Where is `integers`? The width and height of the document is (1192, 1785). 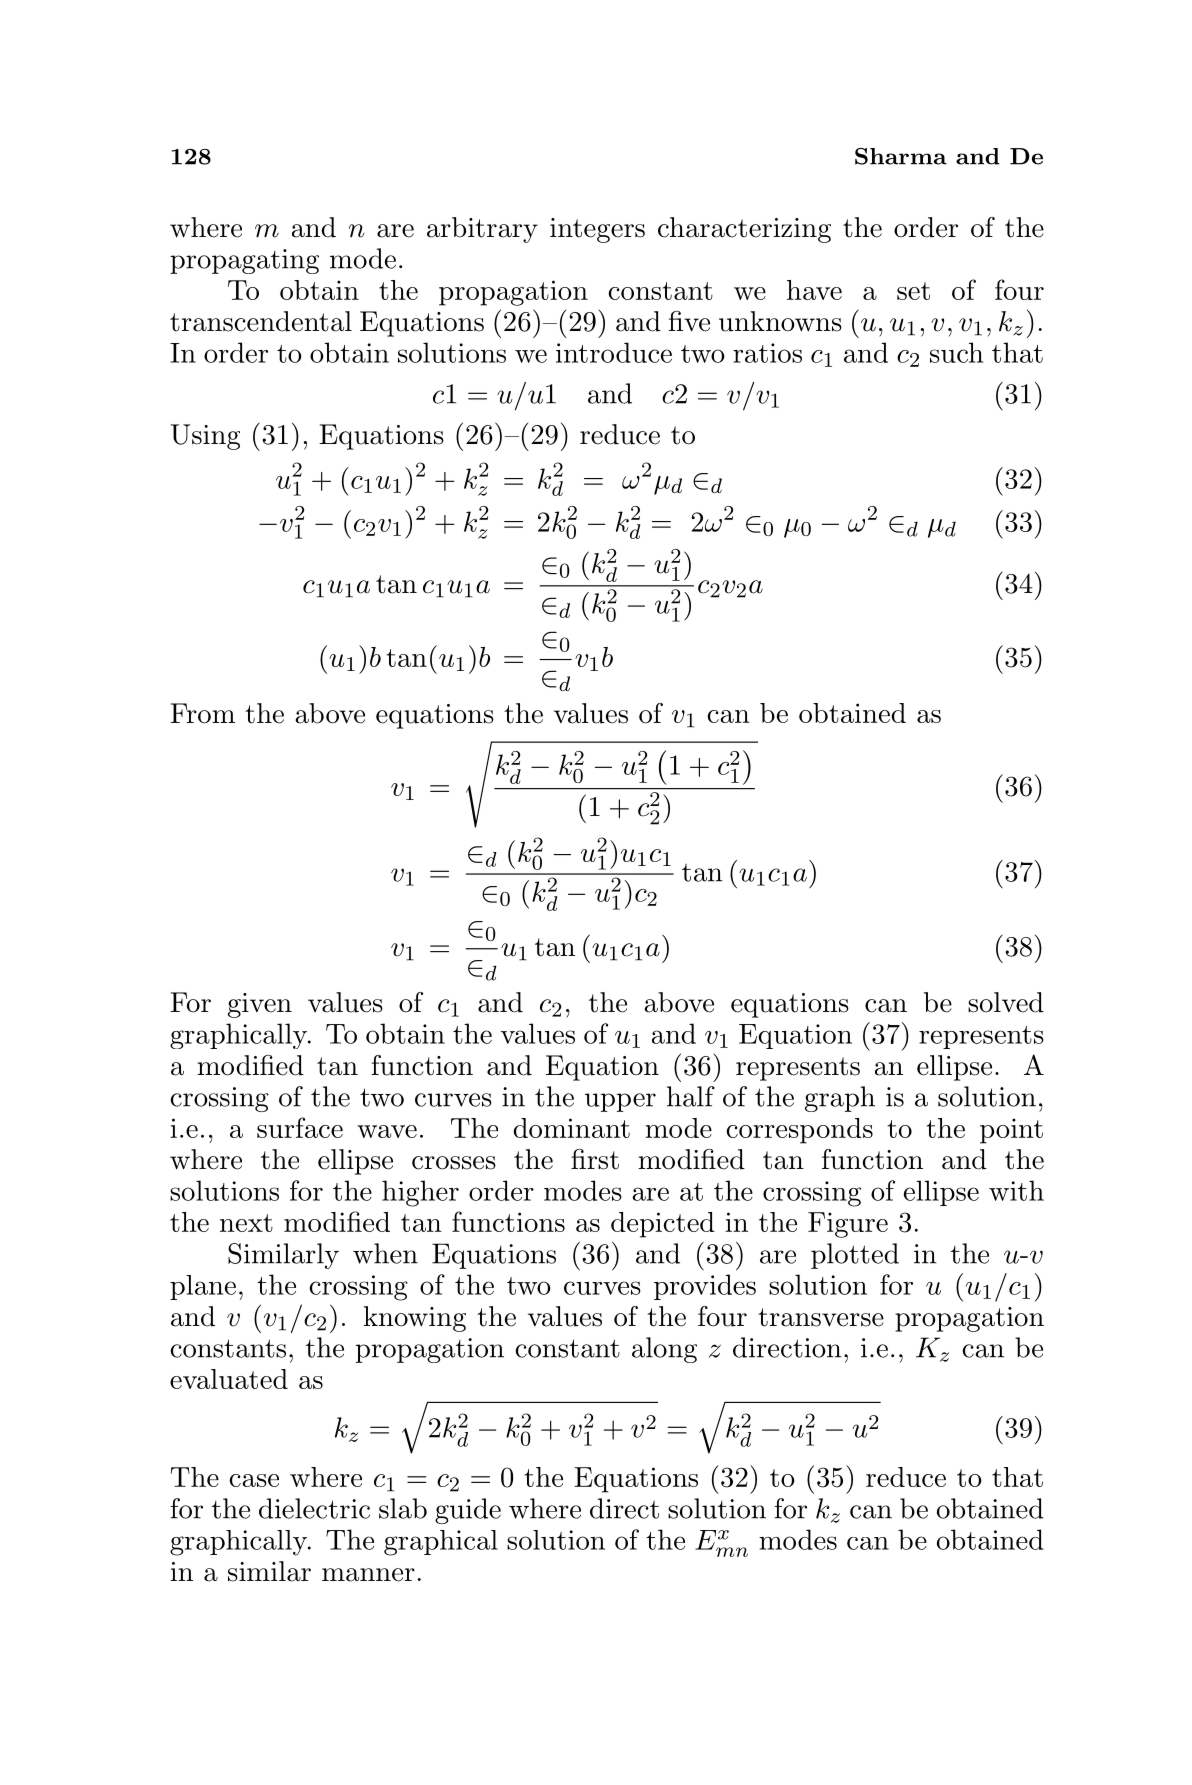
integers is located at coordinates (597, 230).
